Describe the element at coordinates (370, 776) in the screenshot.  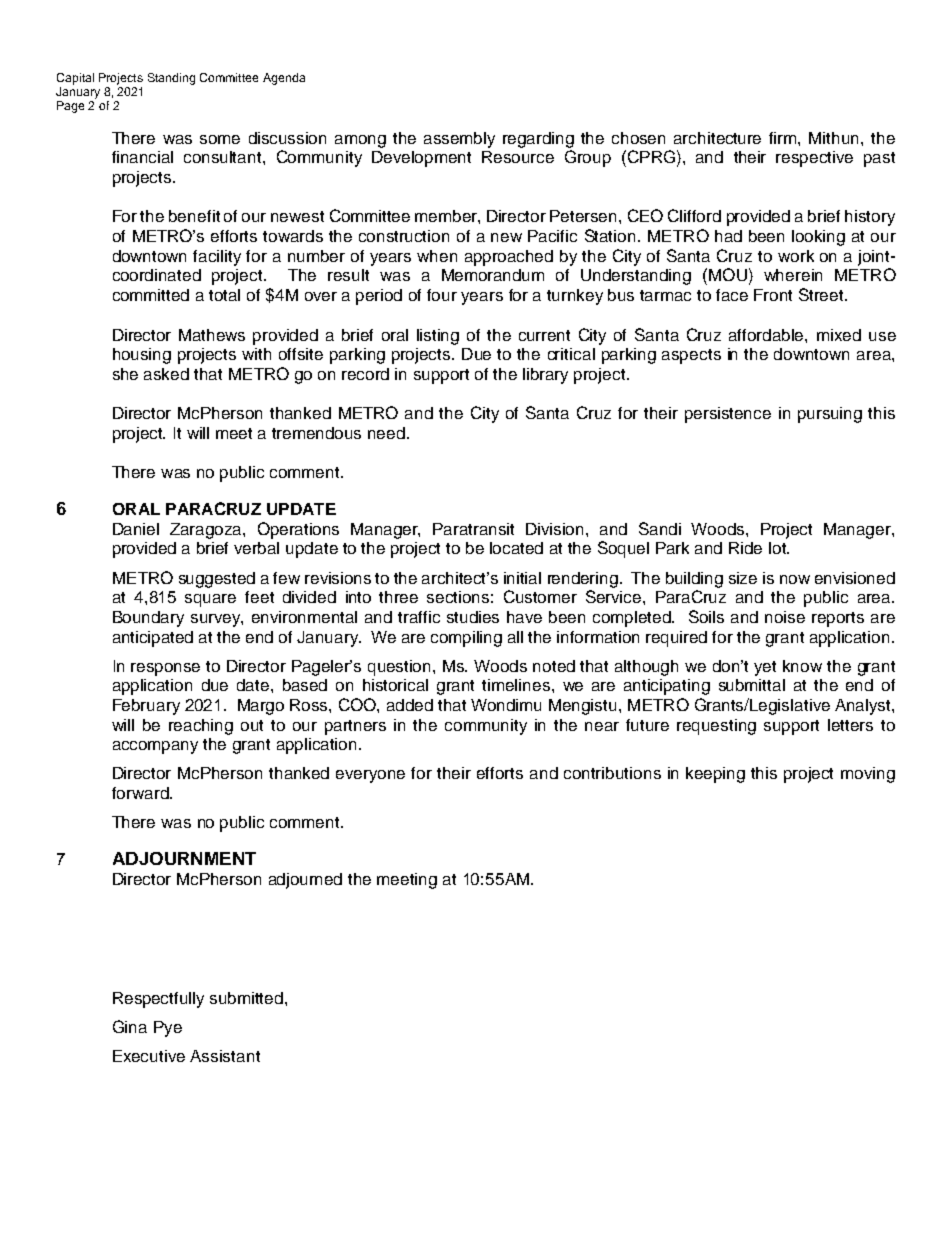
I see `everyone` at that location.
